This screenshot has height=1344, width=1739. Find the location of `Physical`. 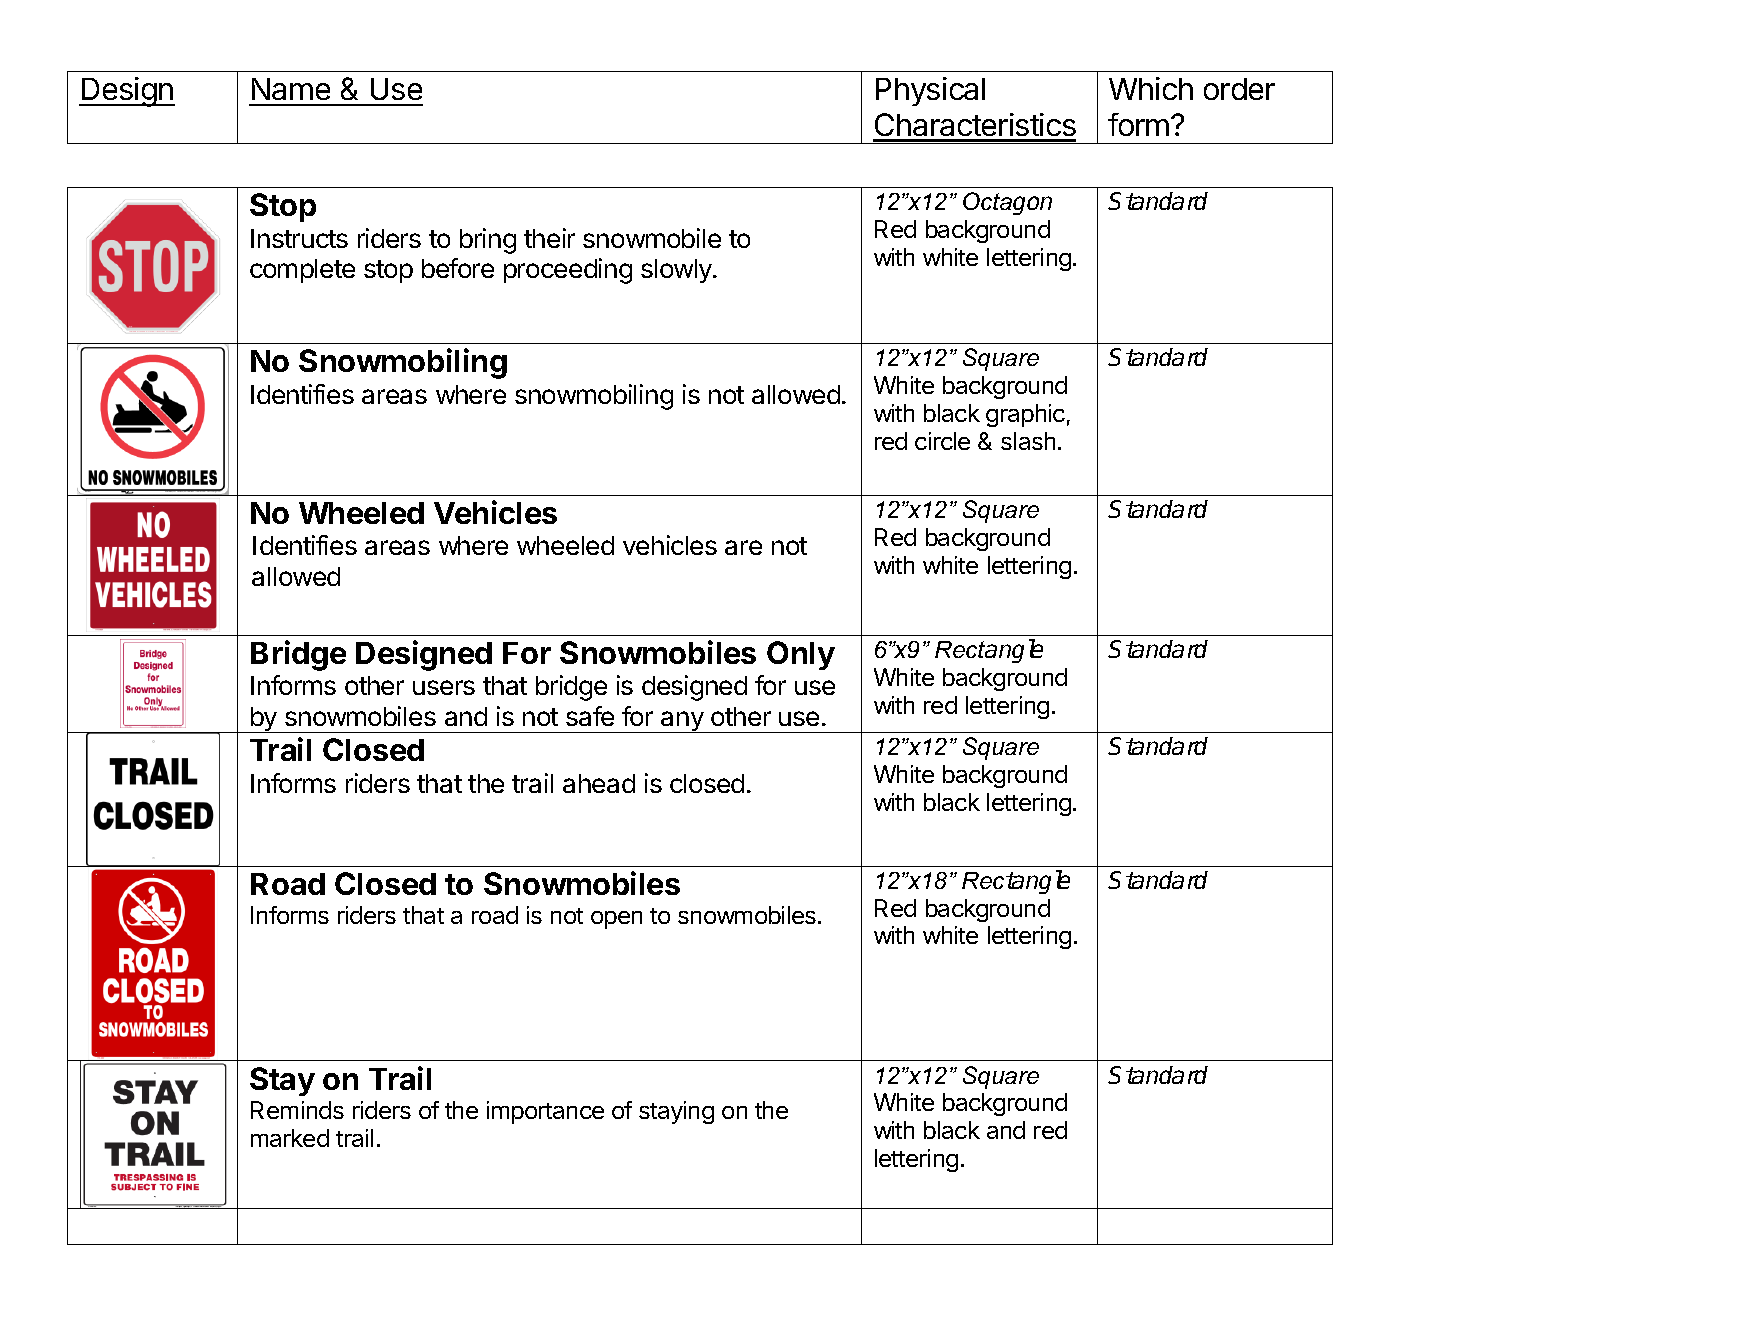

Physical is located at coordinates (930, 91).
